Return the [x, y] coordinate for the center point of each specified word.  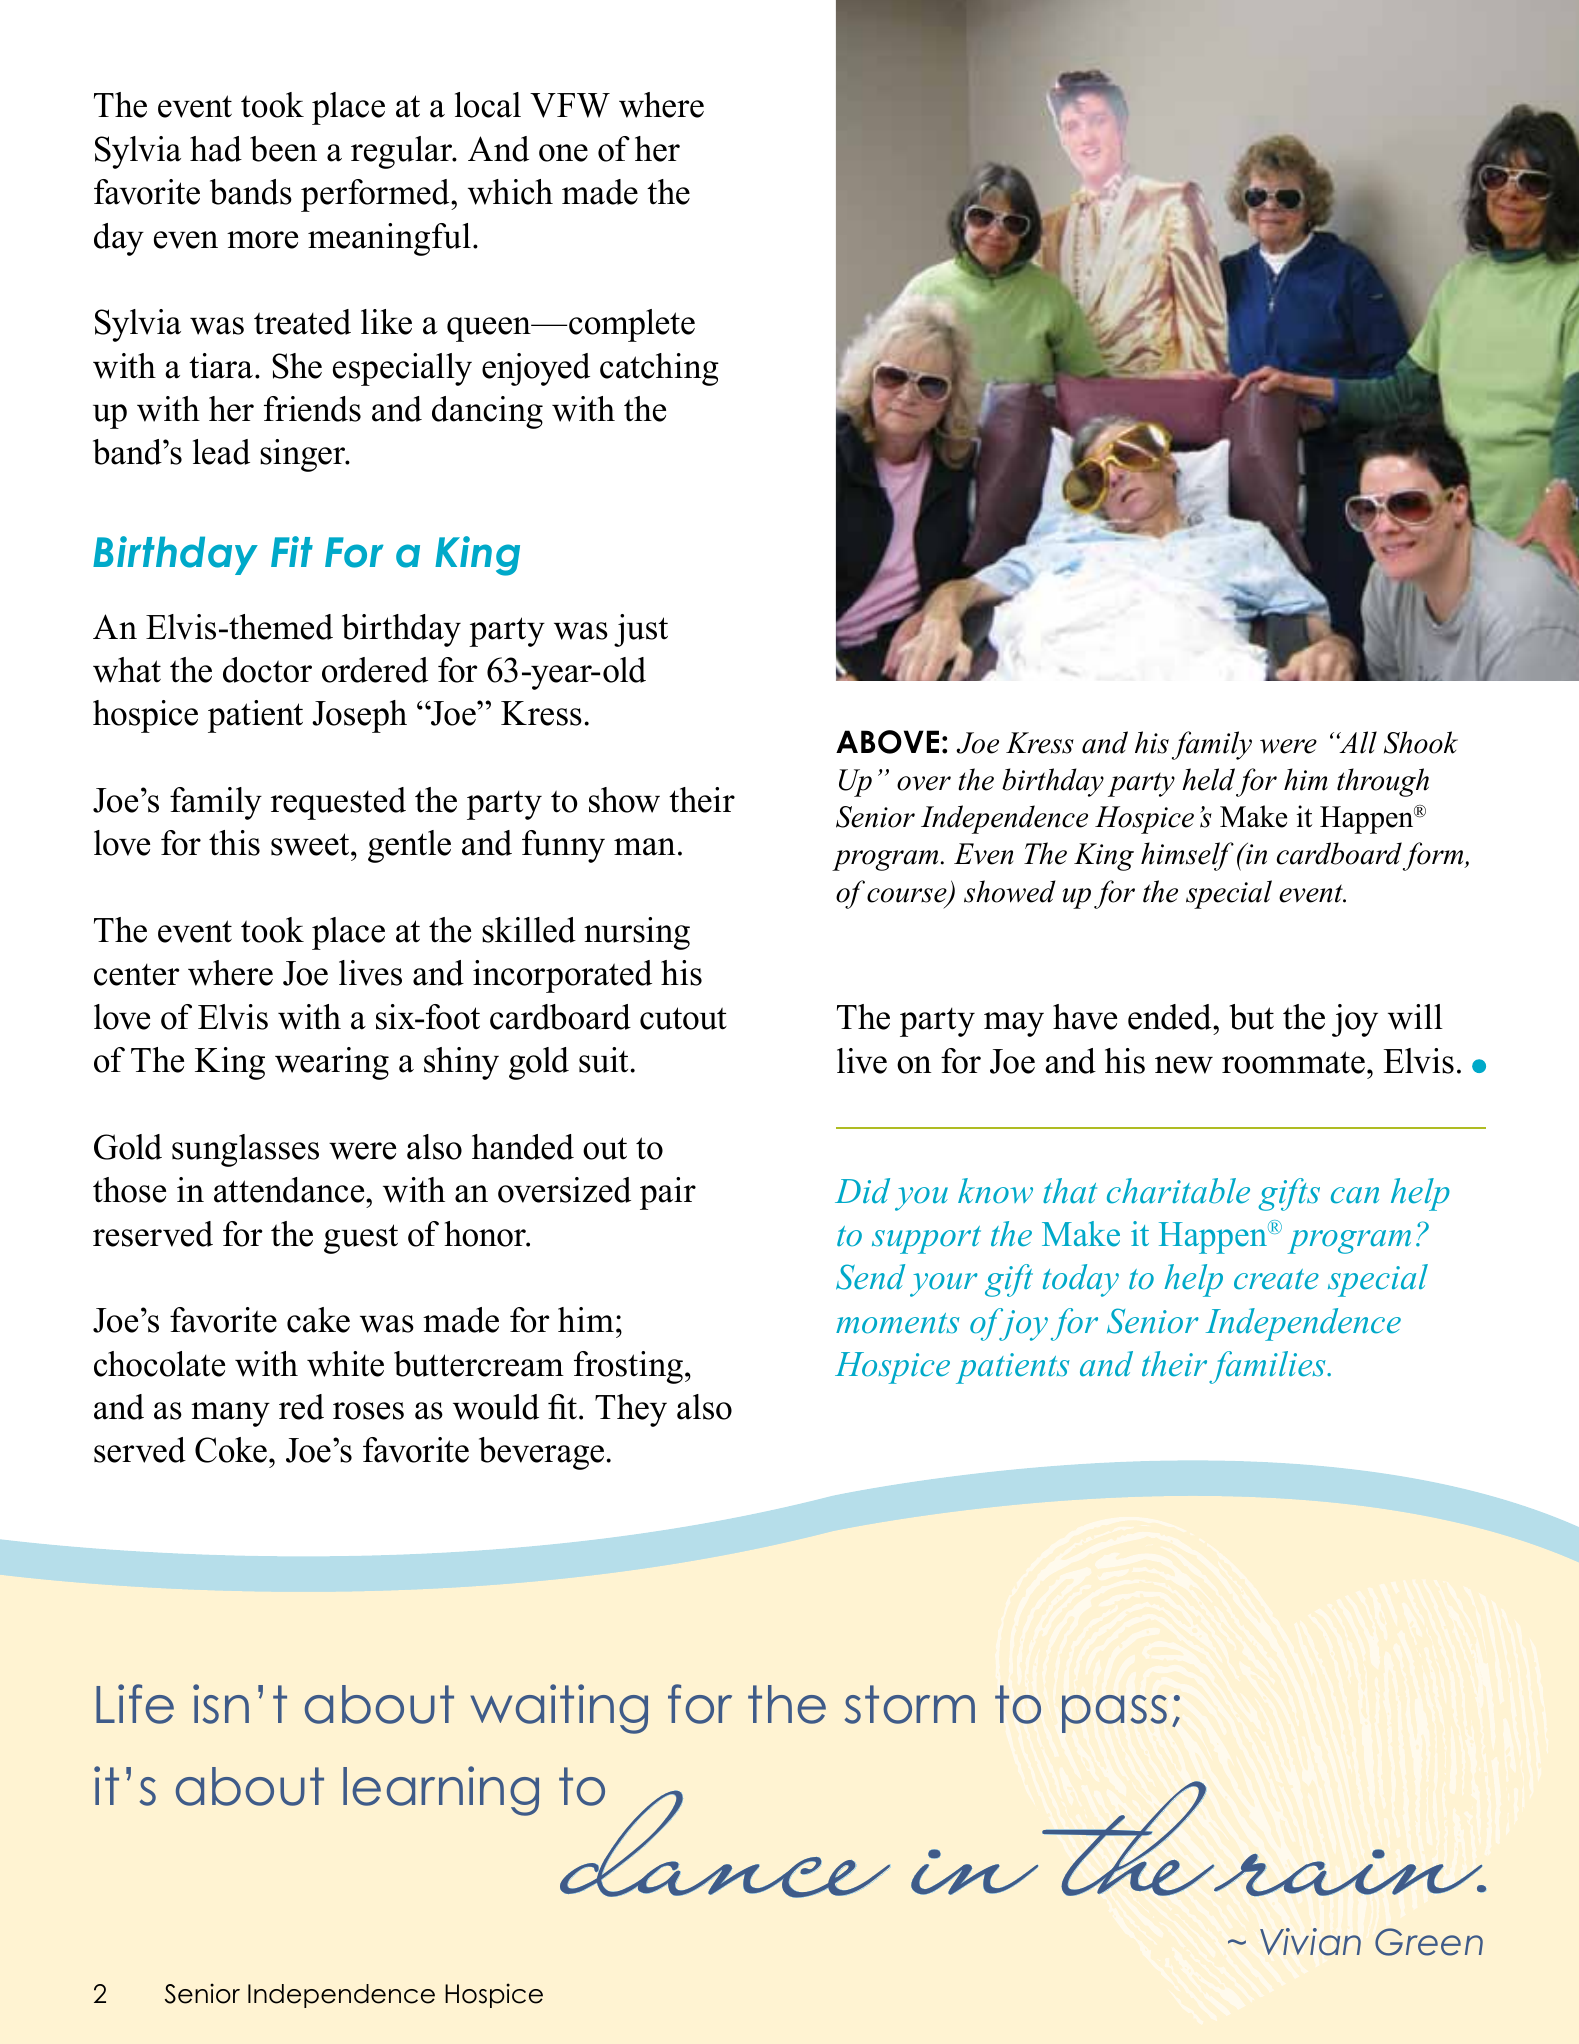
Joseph [359, 716]
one [563, 153]
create [1276, 1279]
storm [910, 1704]
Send [870, 1277]
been [283, 149]
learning [441, 1791]
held [1208, 779]
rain [1349, 1872]
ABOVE [887, 742]
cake [318, 1320]
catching [659, 369]
